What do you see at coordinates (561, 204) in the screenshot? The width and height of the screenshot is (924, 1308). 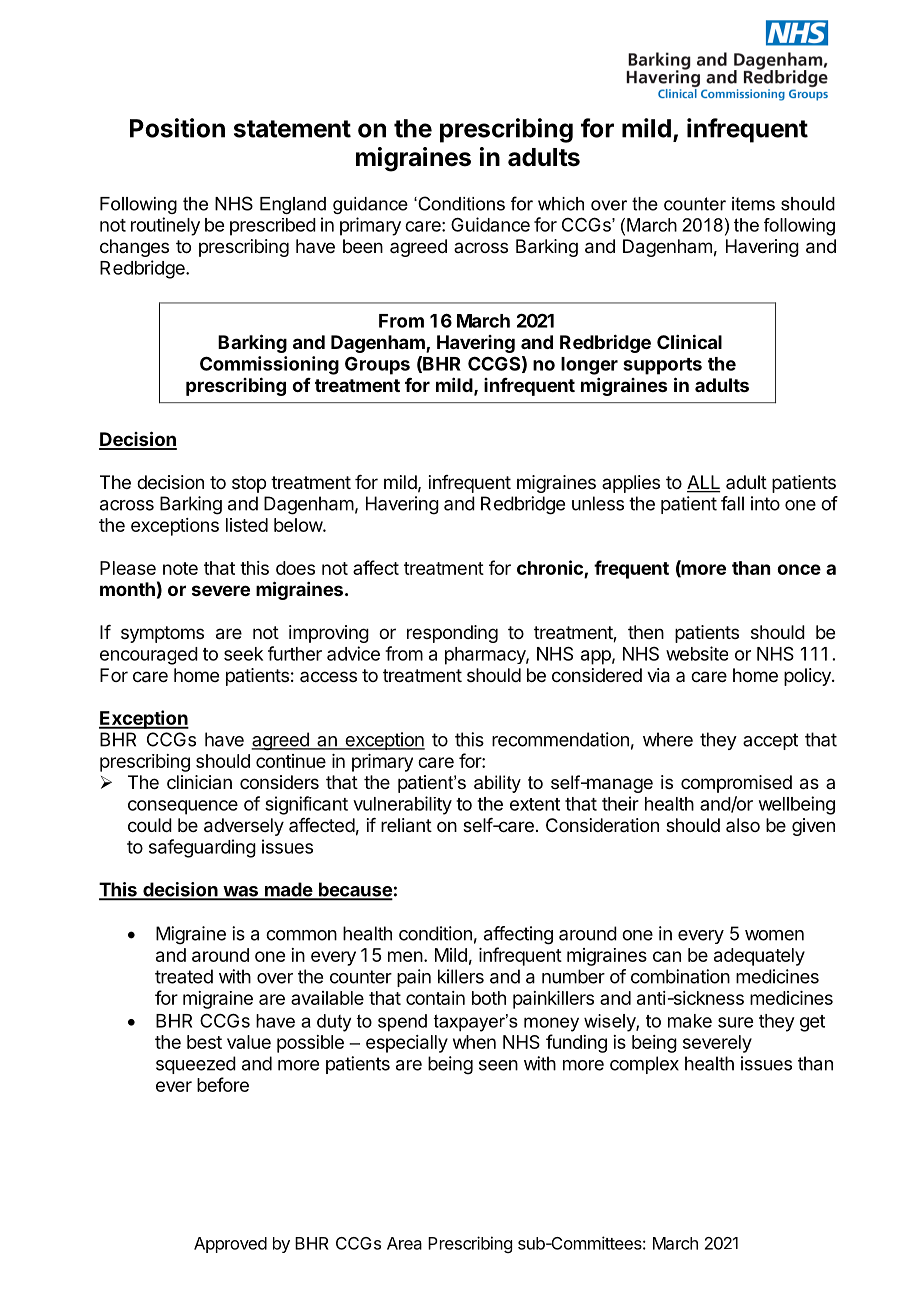 I see `which` at bounding box center [561, 204].
